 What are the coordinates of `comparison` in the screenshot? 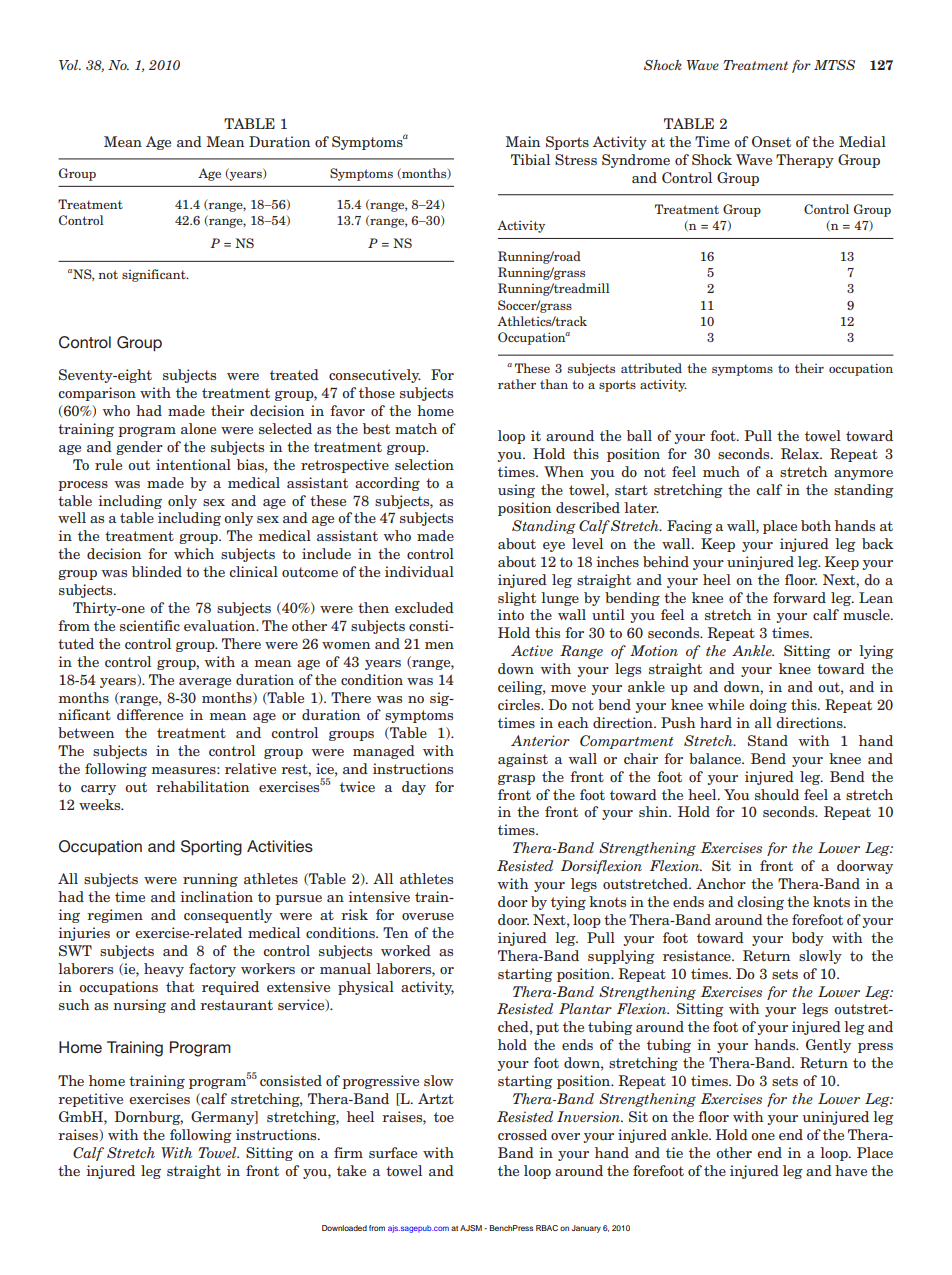 It's located at (97, 394).
